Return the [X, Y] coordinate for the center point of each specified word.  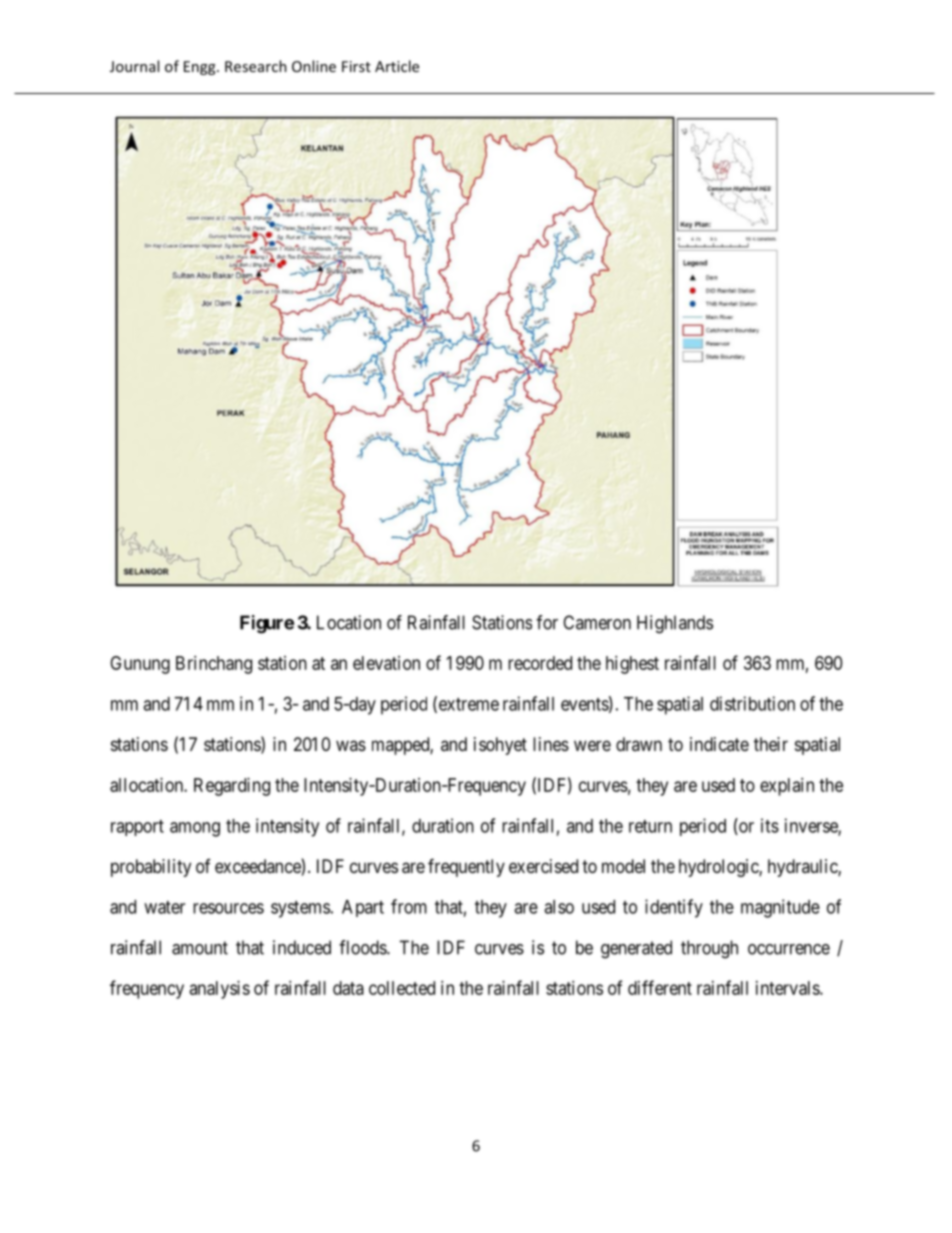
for [547, 622]
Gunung [140, 665]
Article [397, 66]
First [356, 66]
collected [402, 988]
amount [200, 948]
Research [256, 66]
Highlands [675, 624]
